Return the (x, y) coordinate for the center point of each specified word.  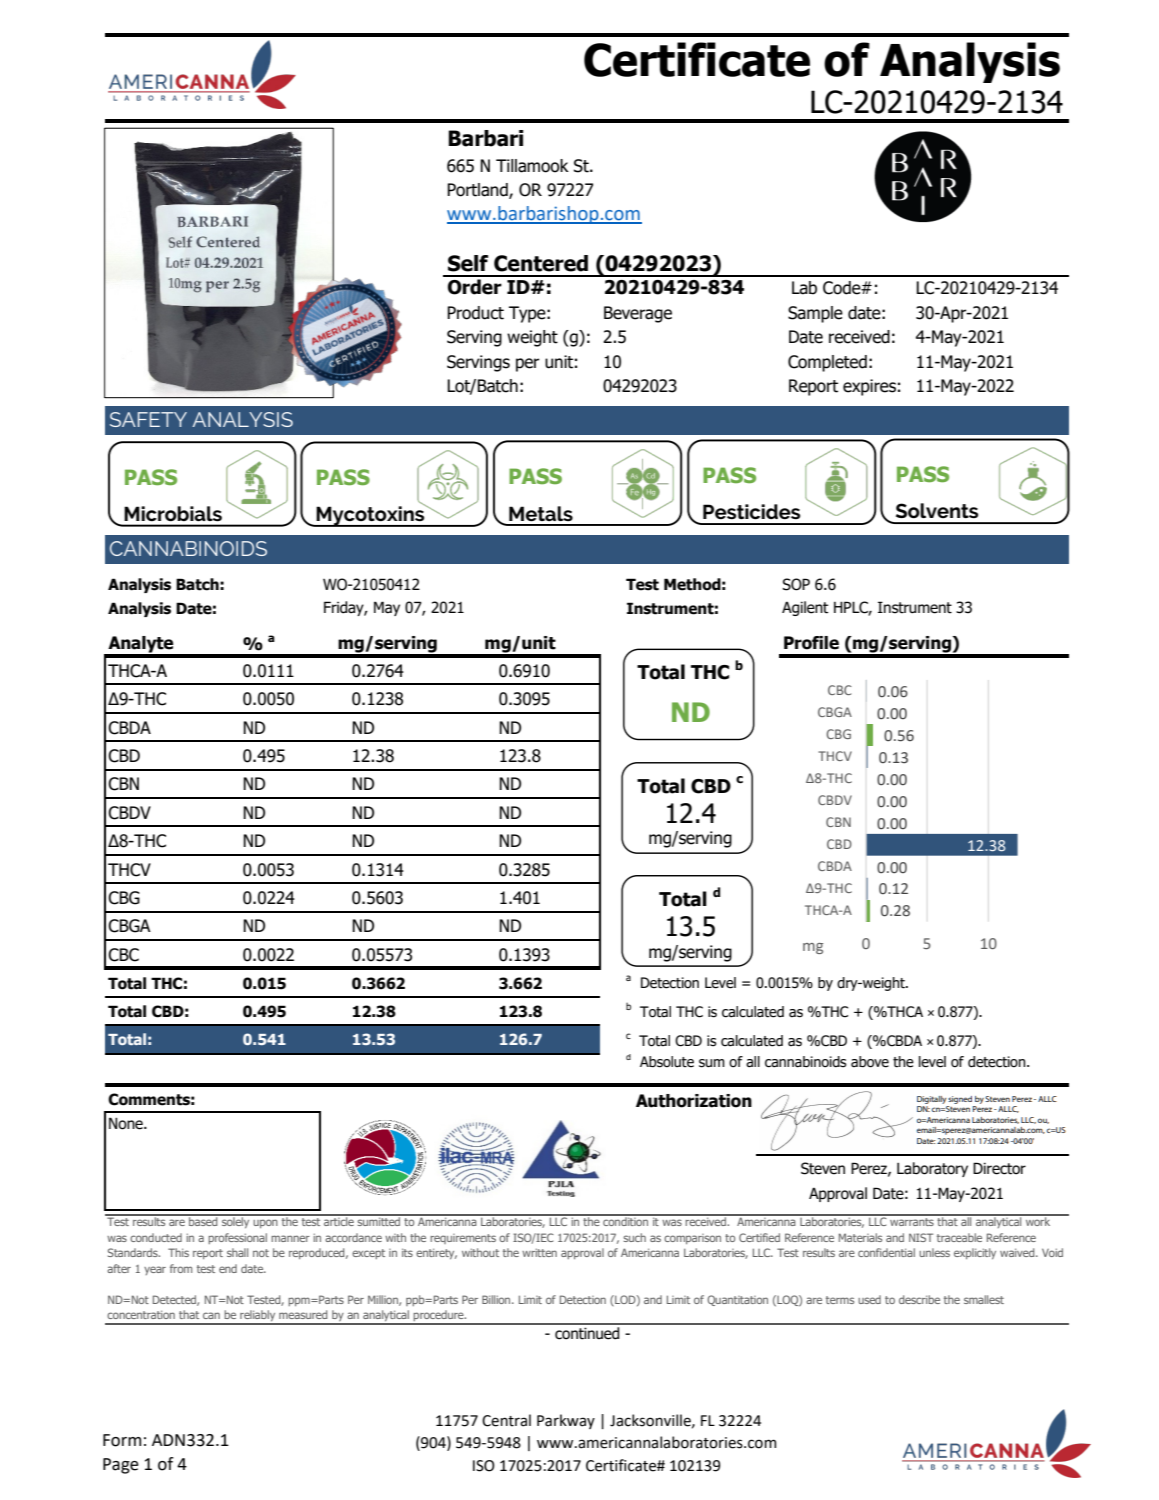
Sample (815, 314)
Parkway (566, 1421)
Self (468, 263)
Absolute (667, 1062)
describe (919, 1299)
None (127, 1123)
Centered (541, 263)
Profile (811, 643)
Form (122, 1440)
